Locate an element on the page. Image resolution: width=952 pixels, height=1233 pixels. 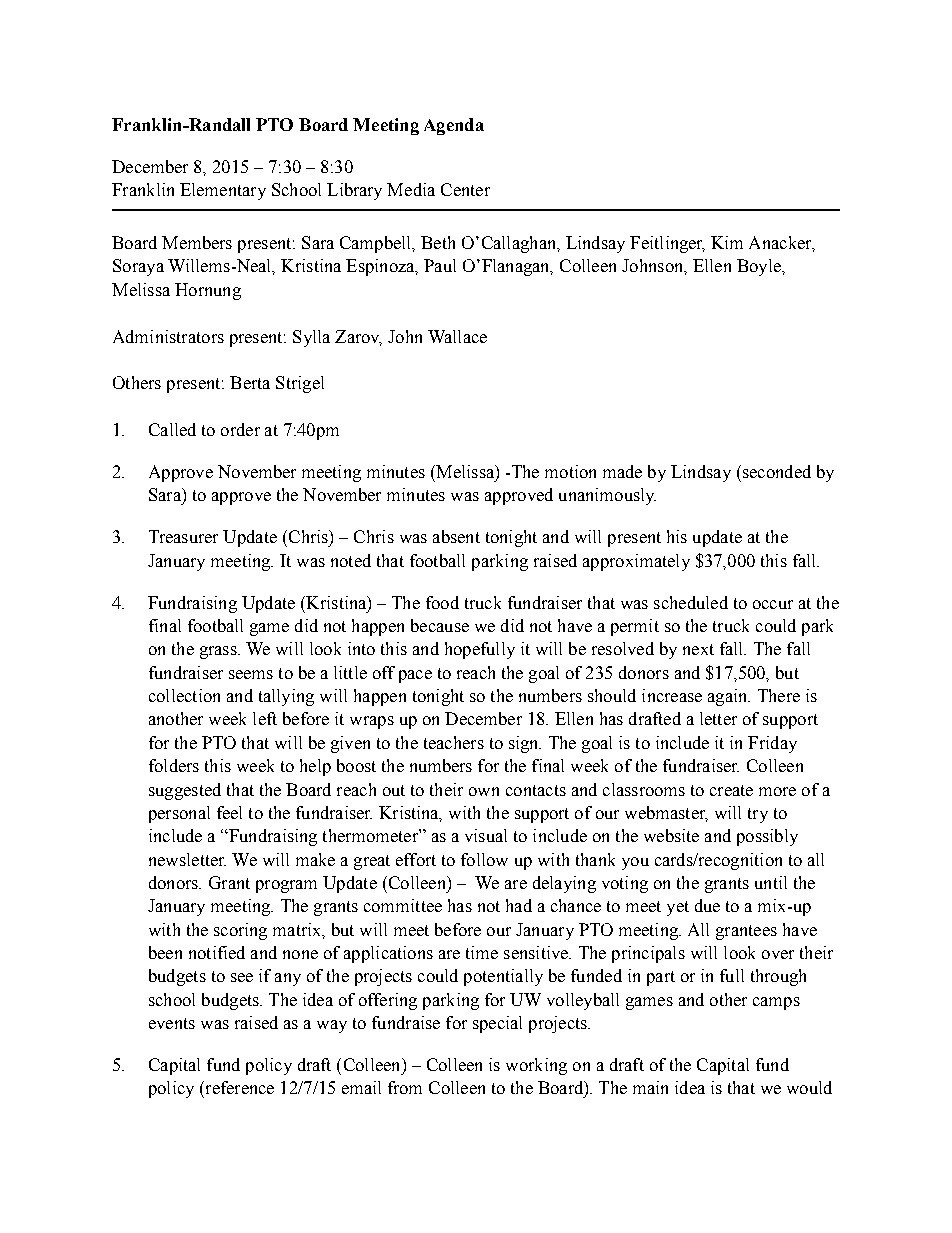
motion is located at coordinates (570, 471).
